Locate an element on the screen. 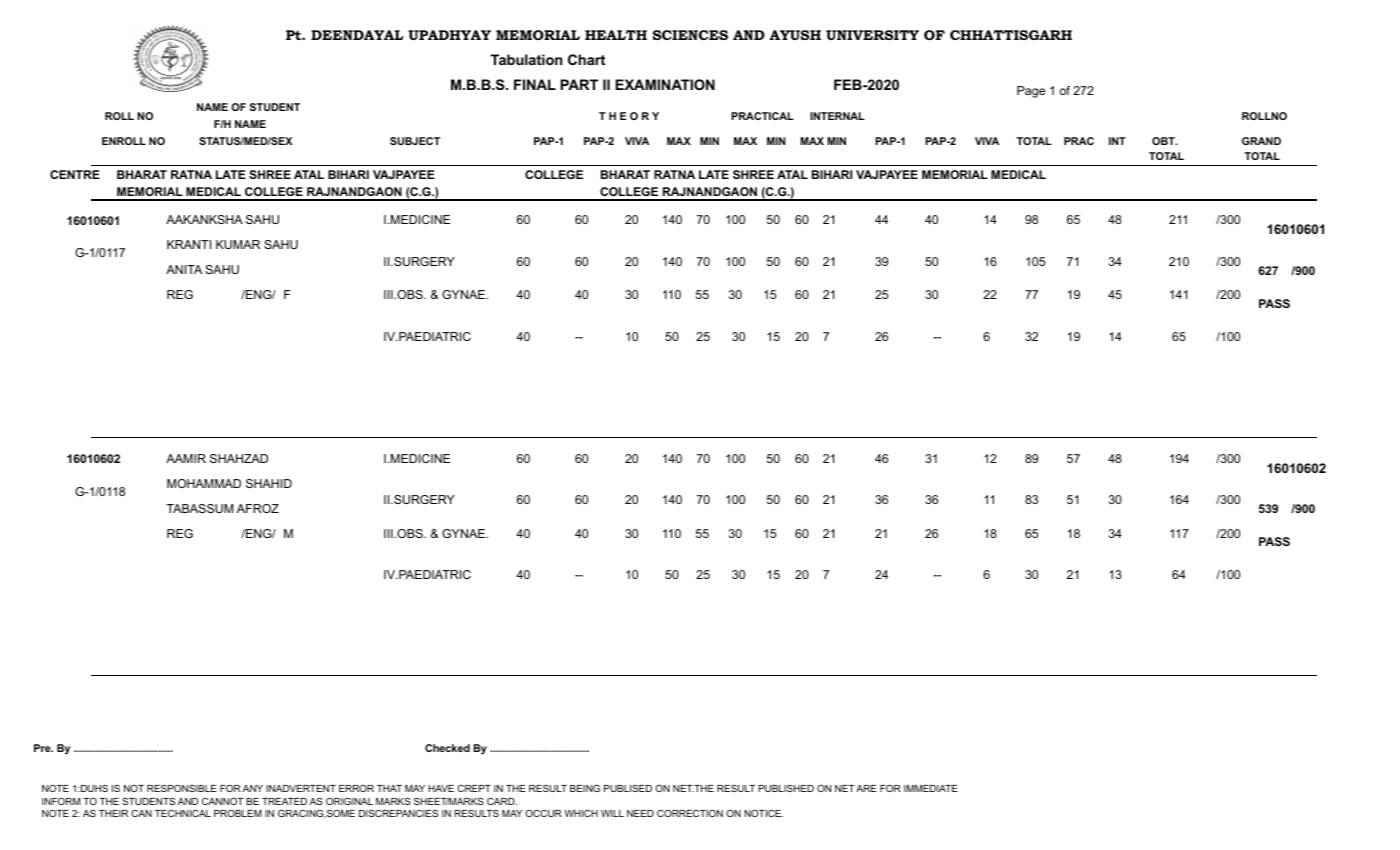 This screenshot has width=1400, height=850. Tabulation is located at coordinates (526, 59).
